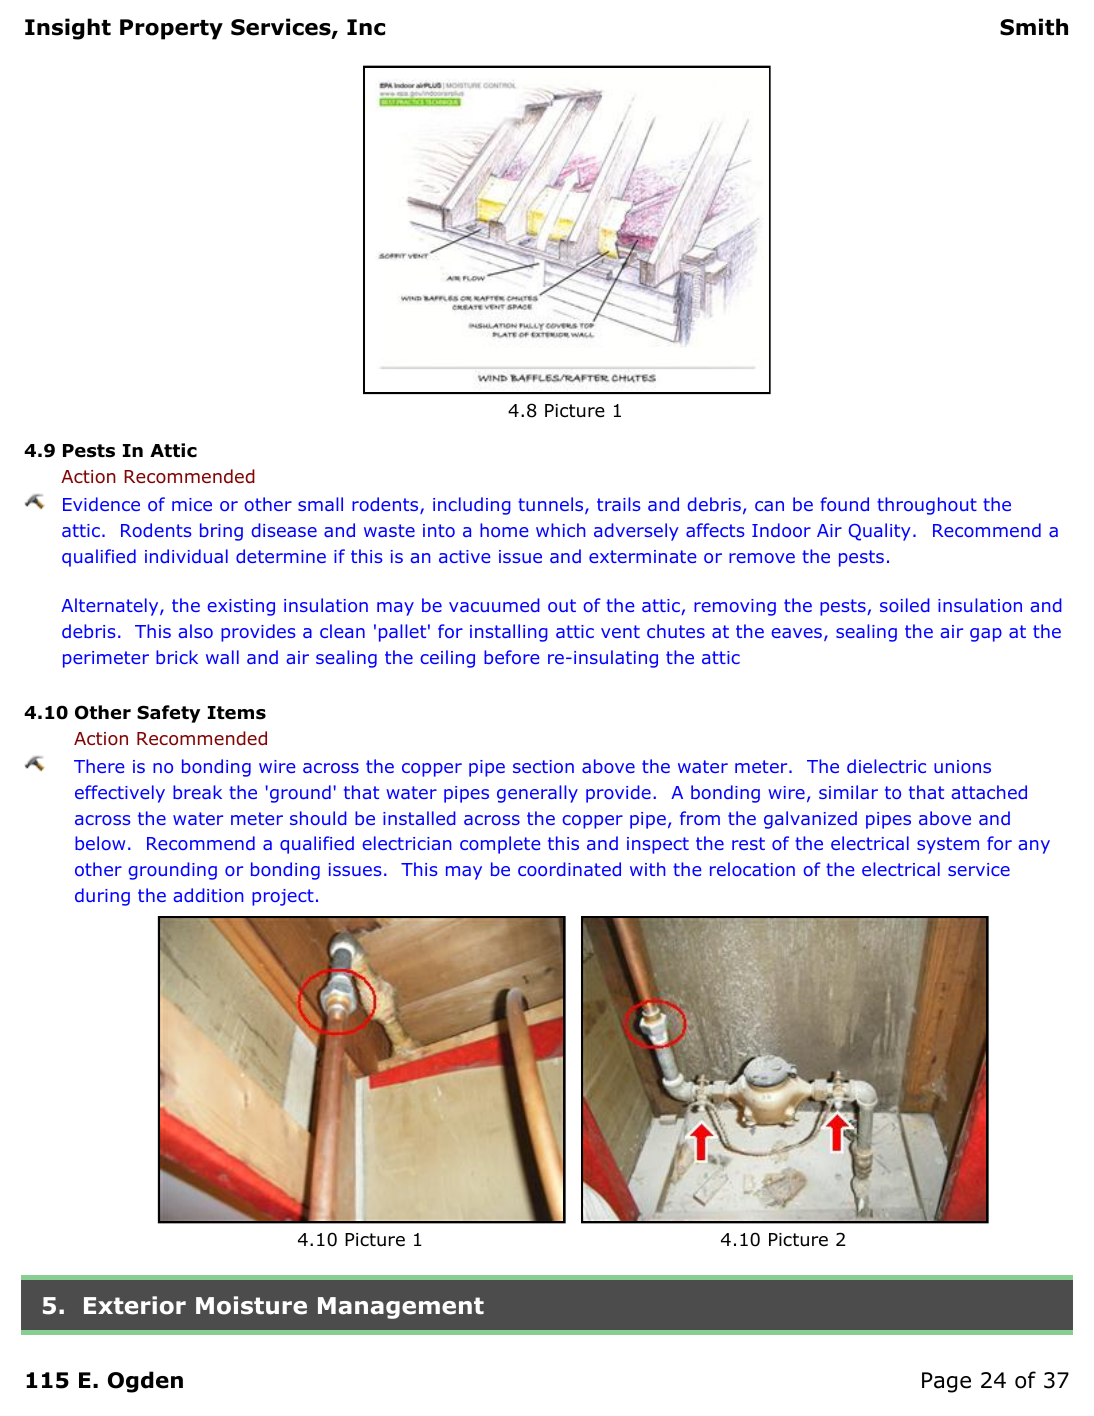 Image resolution: width=1094 pixels, height=1416 pixels. Describe the element at coordinates (145, 1382) in the image. I see `Ogden` at that location.
